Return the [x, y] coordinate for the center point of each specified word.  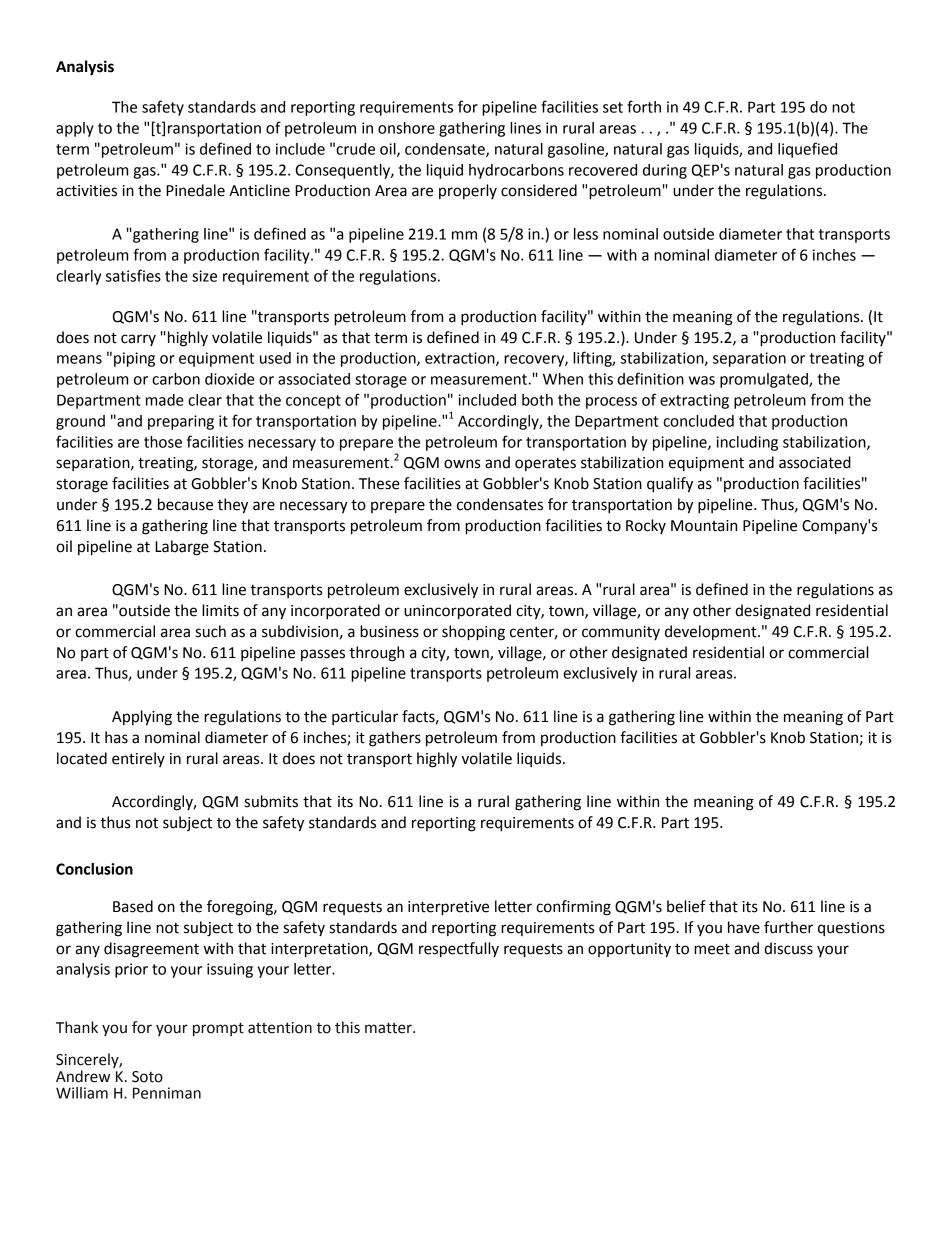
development [712, 632]
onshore [406, 128]
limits [220, 610]
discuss [788, 948]
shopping [473, 633]
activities [86, 191]
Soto [147, 1077]
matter [389, 1028]
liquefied [807, 150]
